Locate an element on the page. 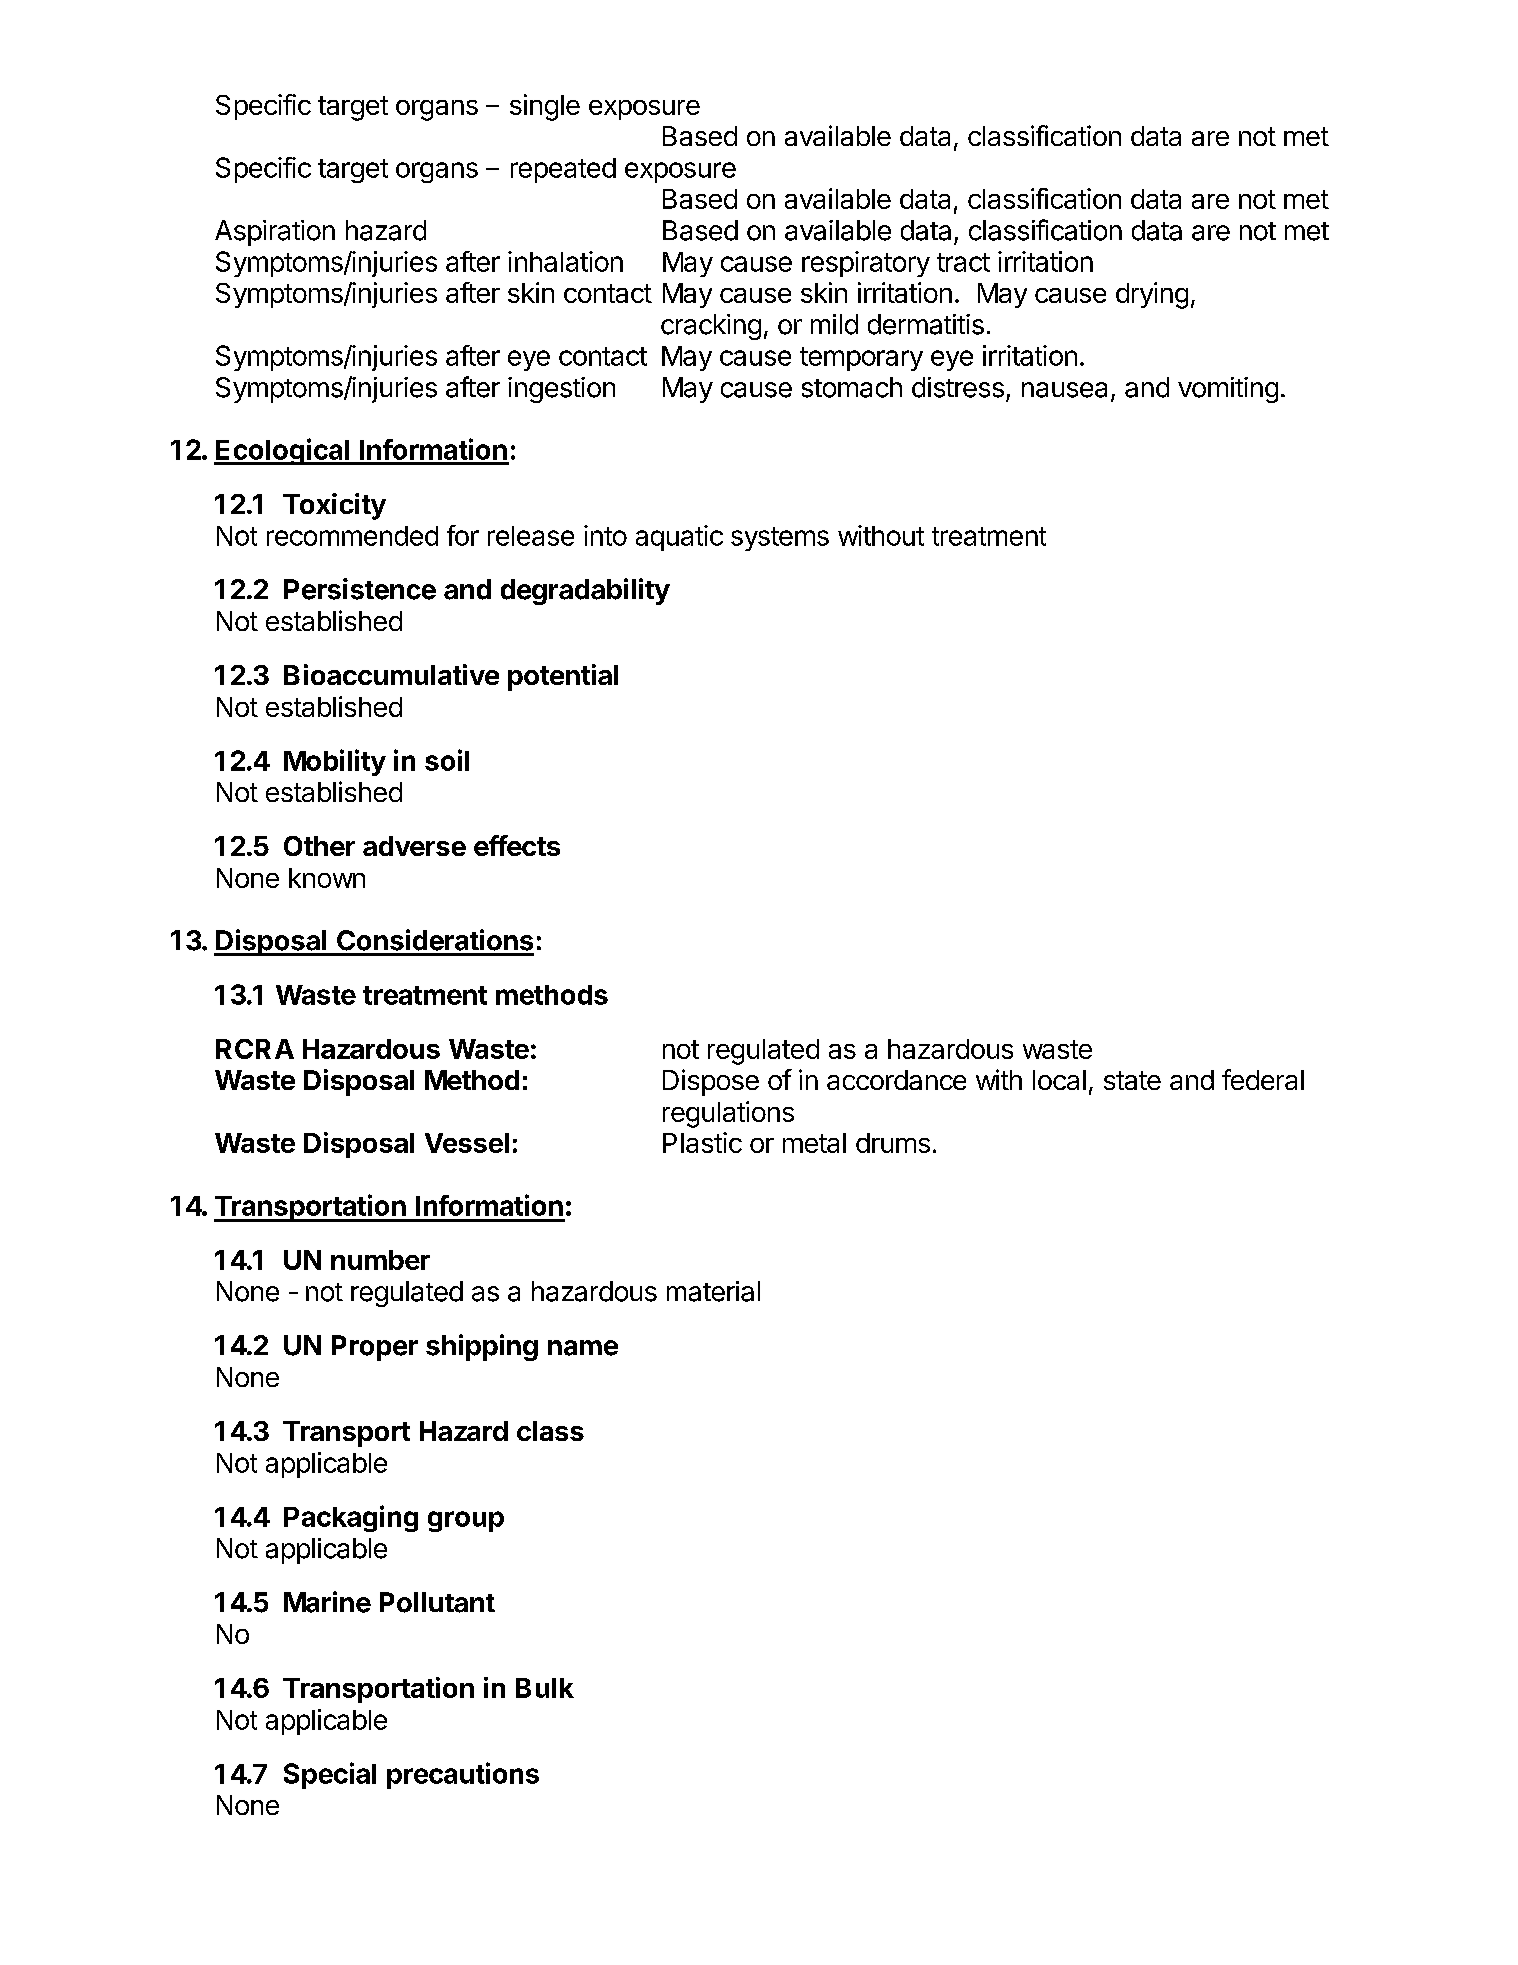 This document has height=1965, width=1518. Bulk is located at coordinates (545, 1688).
